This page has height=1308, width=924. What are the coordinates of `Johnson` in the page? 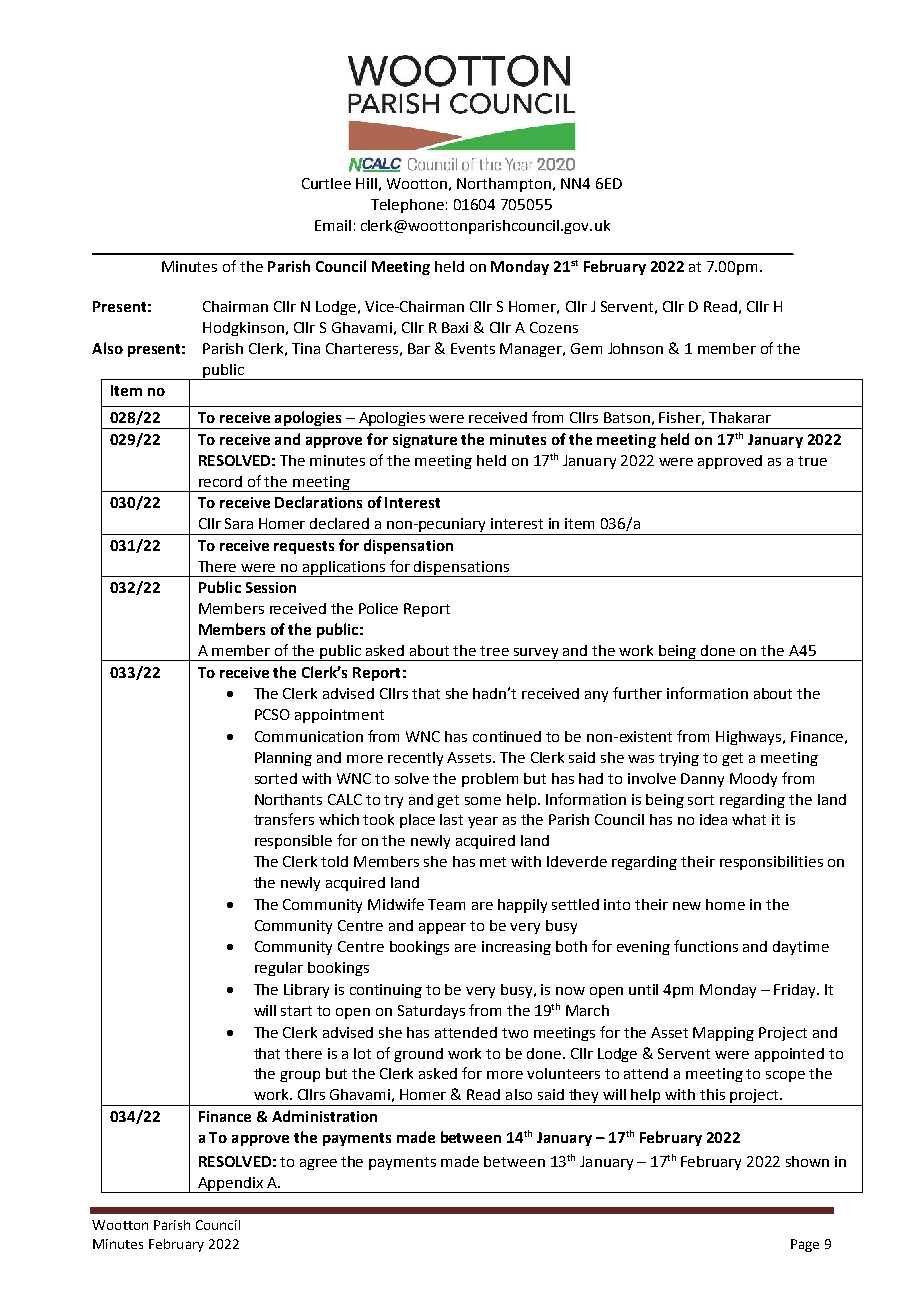 It's located at (635, 348).
